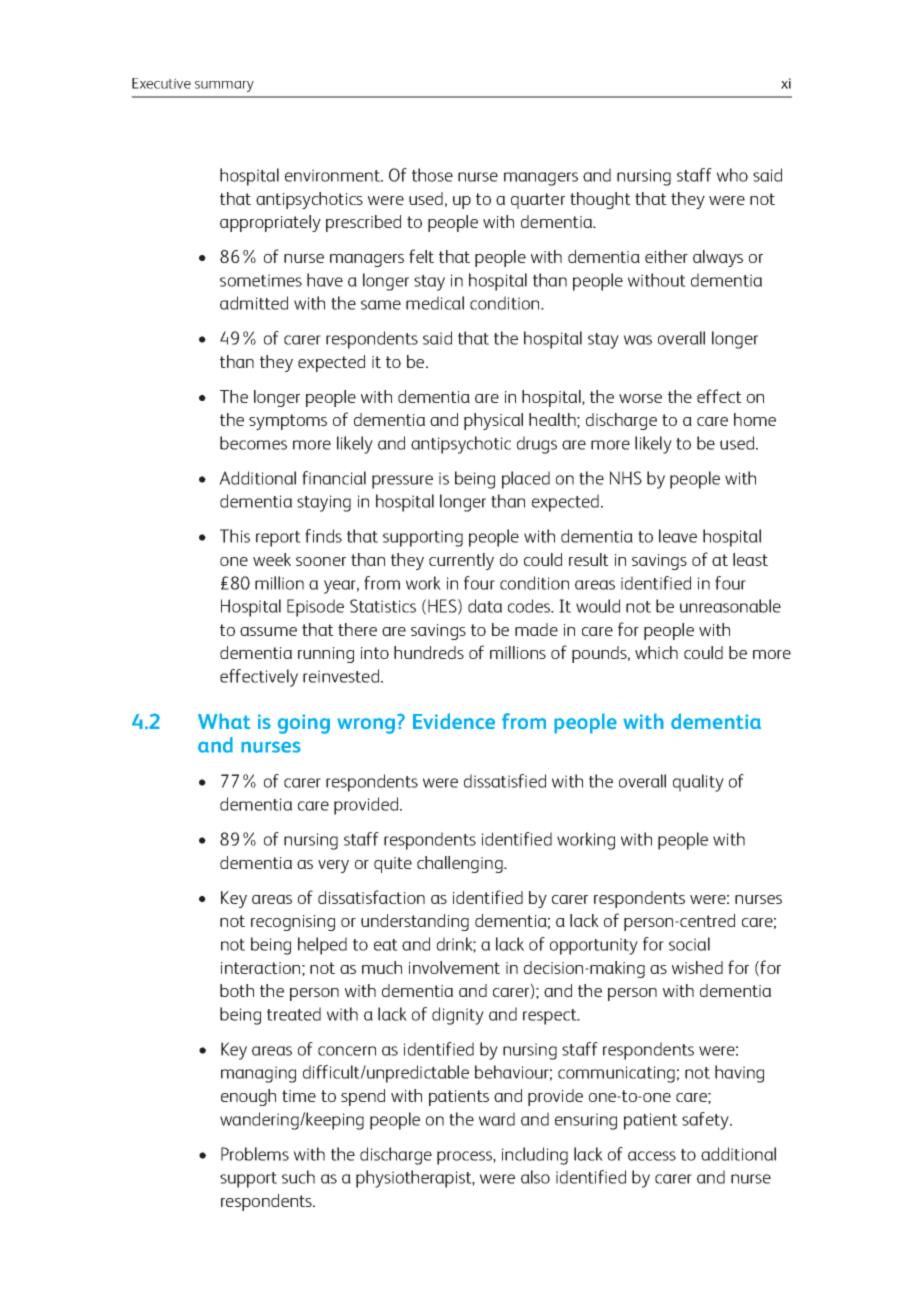  I want to click on who, so click(732, 175).
